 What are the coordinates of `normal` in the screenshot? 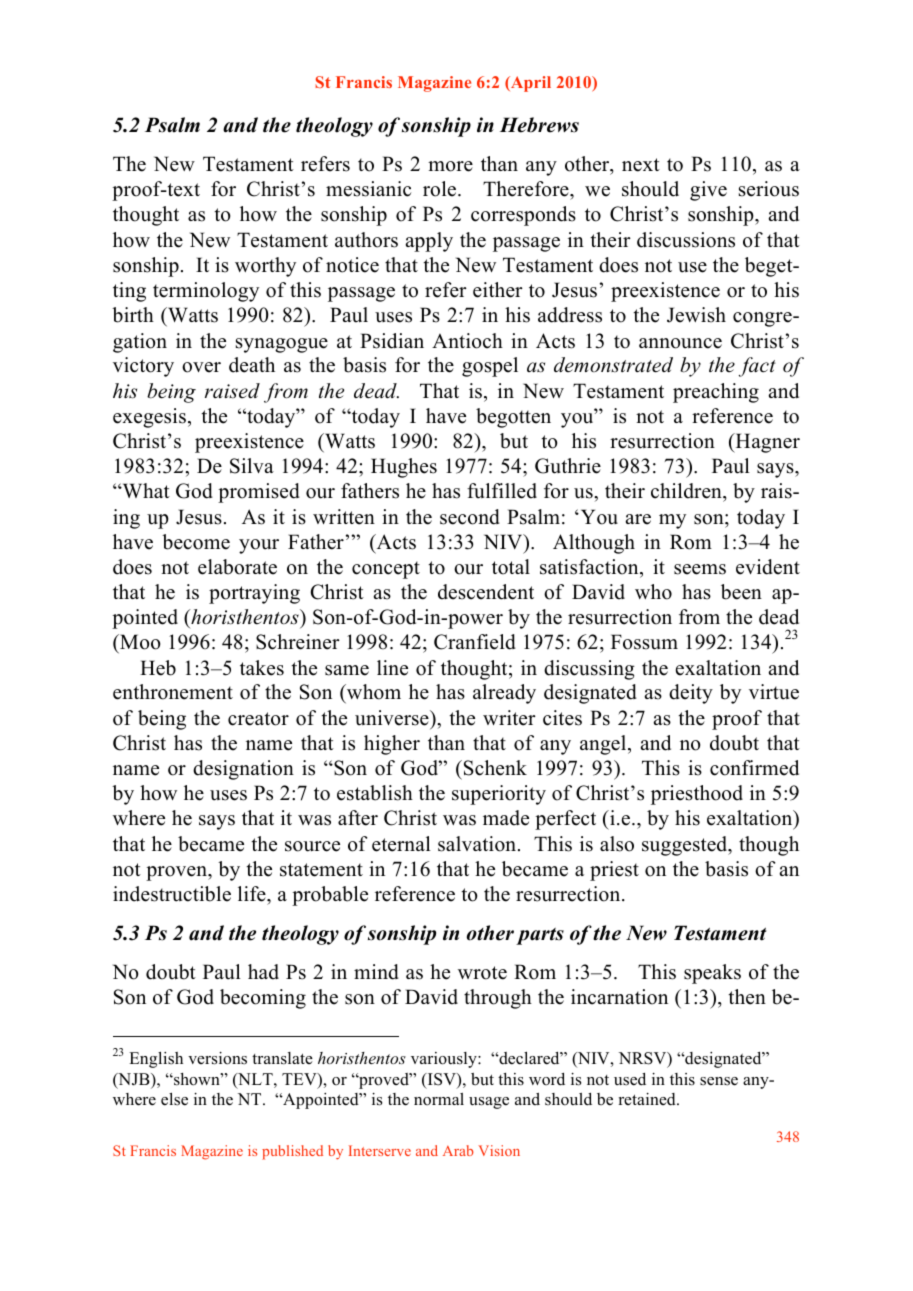 It's located at (439, 1099).
